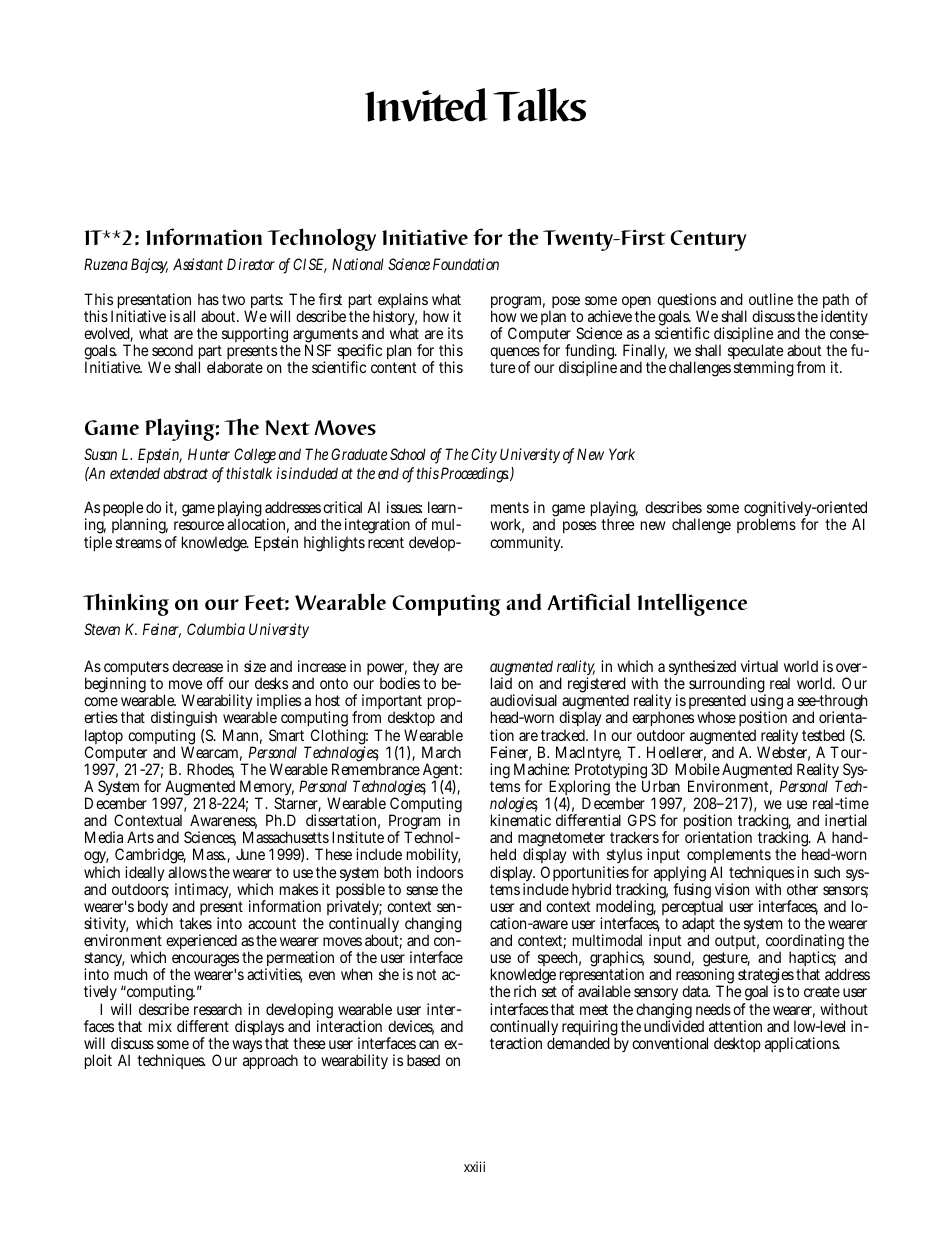  Describe the element at coordinates (203, 892) in the image. I see `intimacy` at that location.
